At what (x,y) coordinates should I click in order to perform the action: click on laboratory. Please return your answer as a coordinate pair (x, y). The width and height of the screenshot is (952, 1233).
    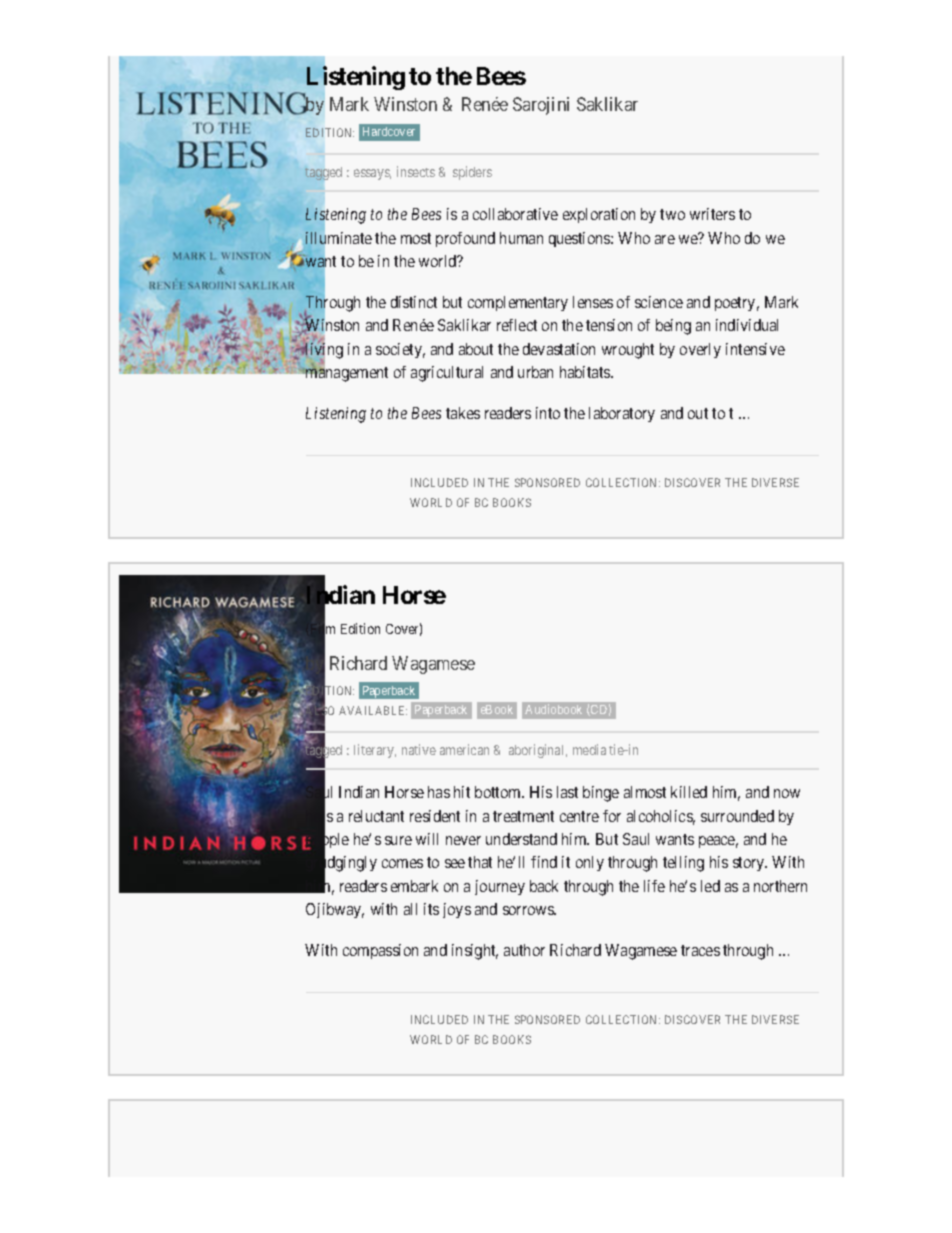
    Looking at the image, I should click on (622, 414).
